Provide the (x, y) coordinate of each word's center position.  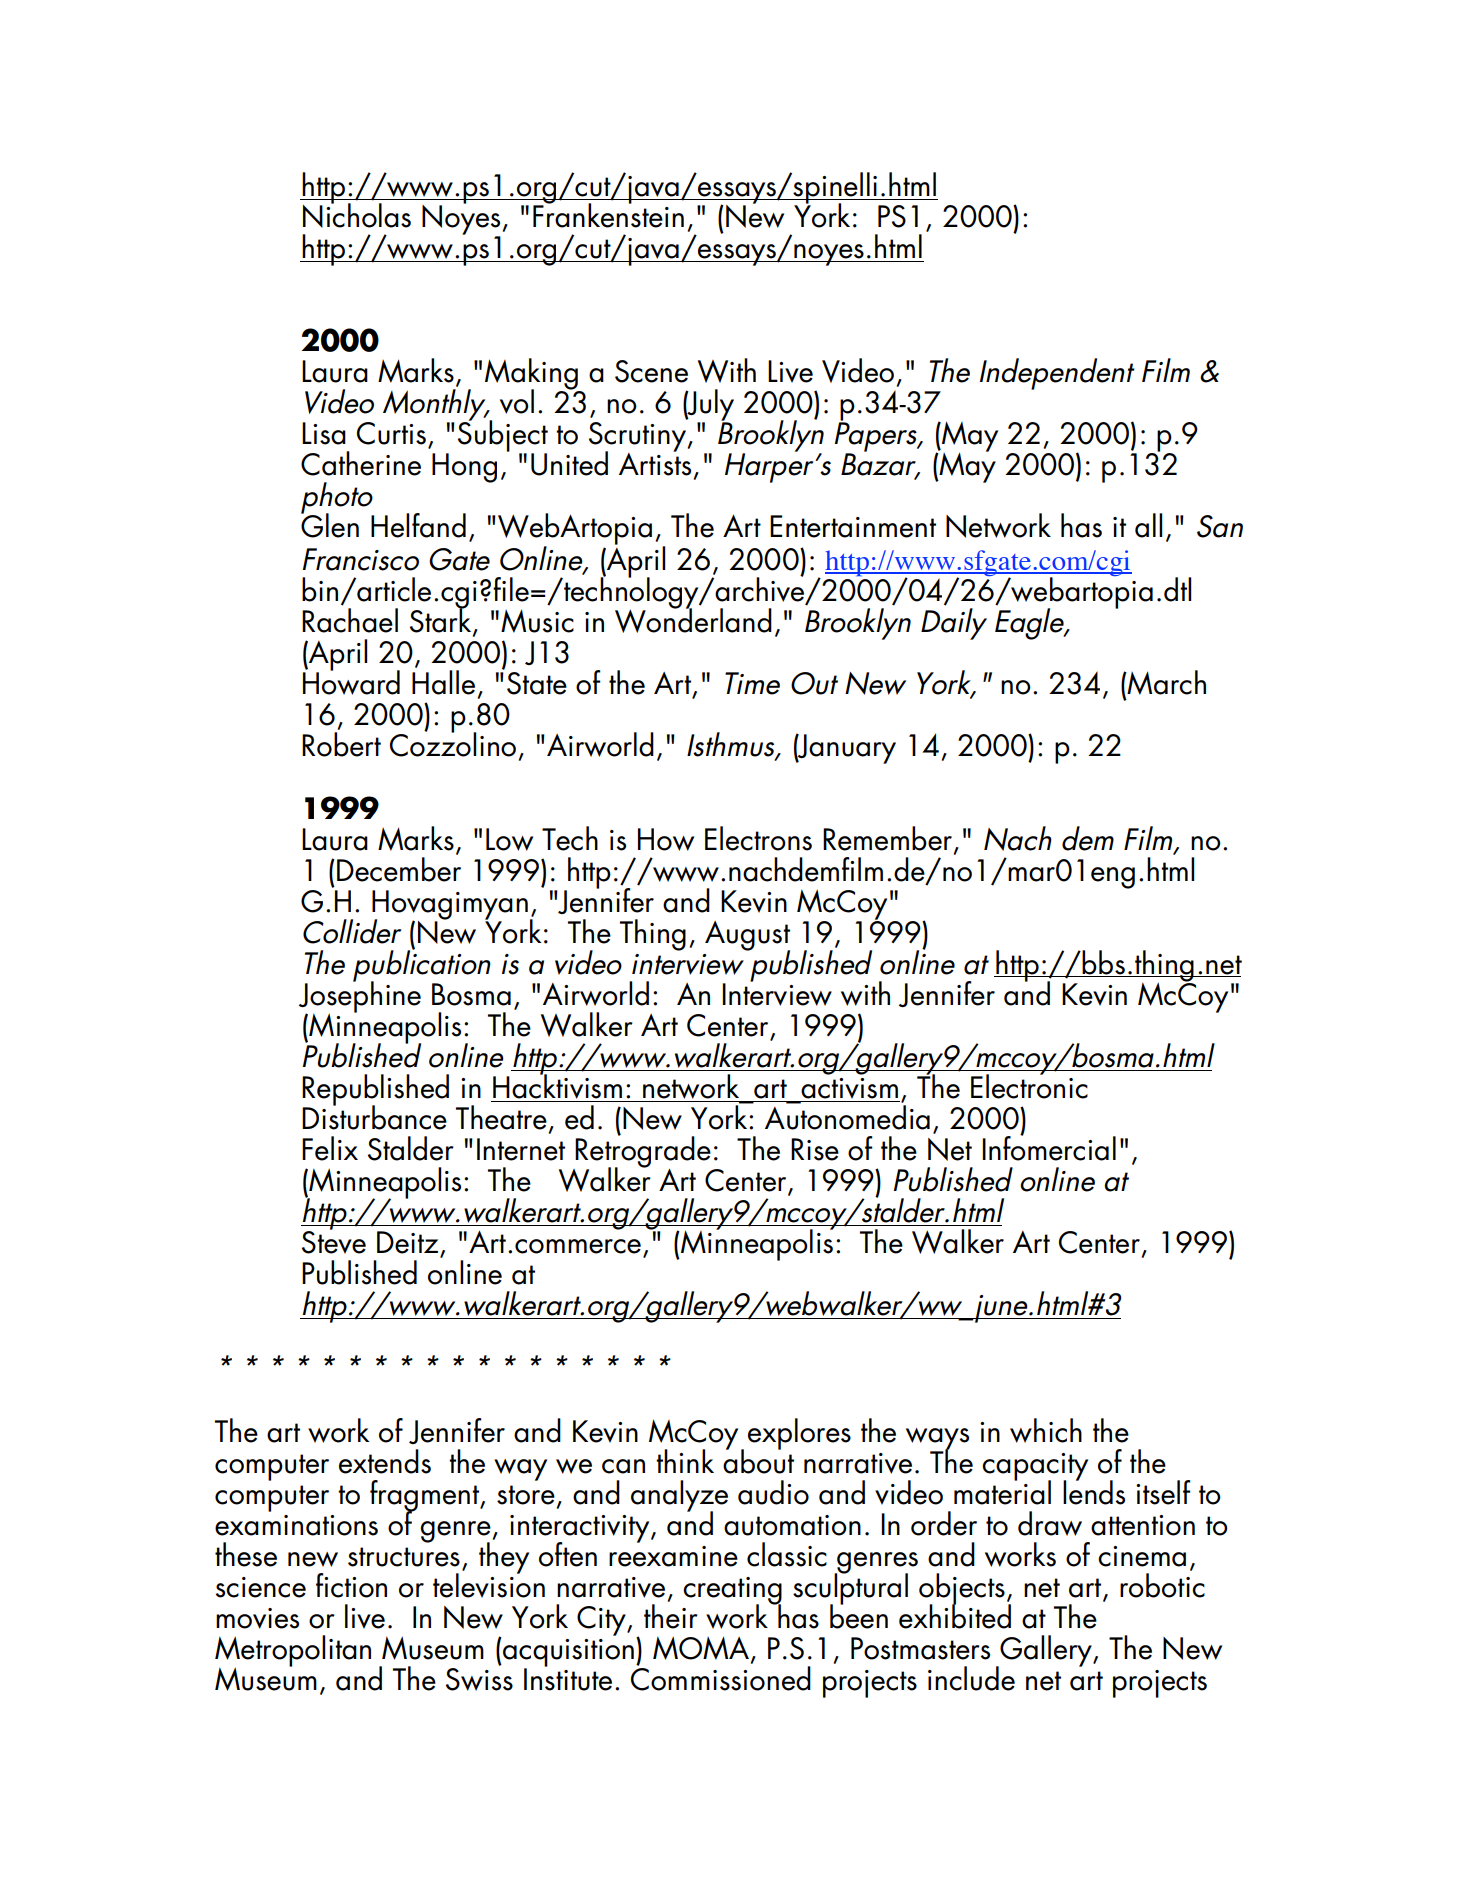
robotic (1162, 1585)
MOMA (701, 1648)
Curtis (391, 433)
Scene (651, 371)
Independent (1057, 374)
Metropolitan (293, 1652)
